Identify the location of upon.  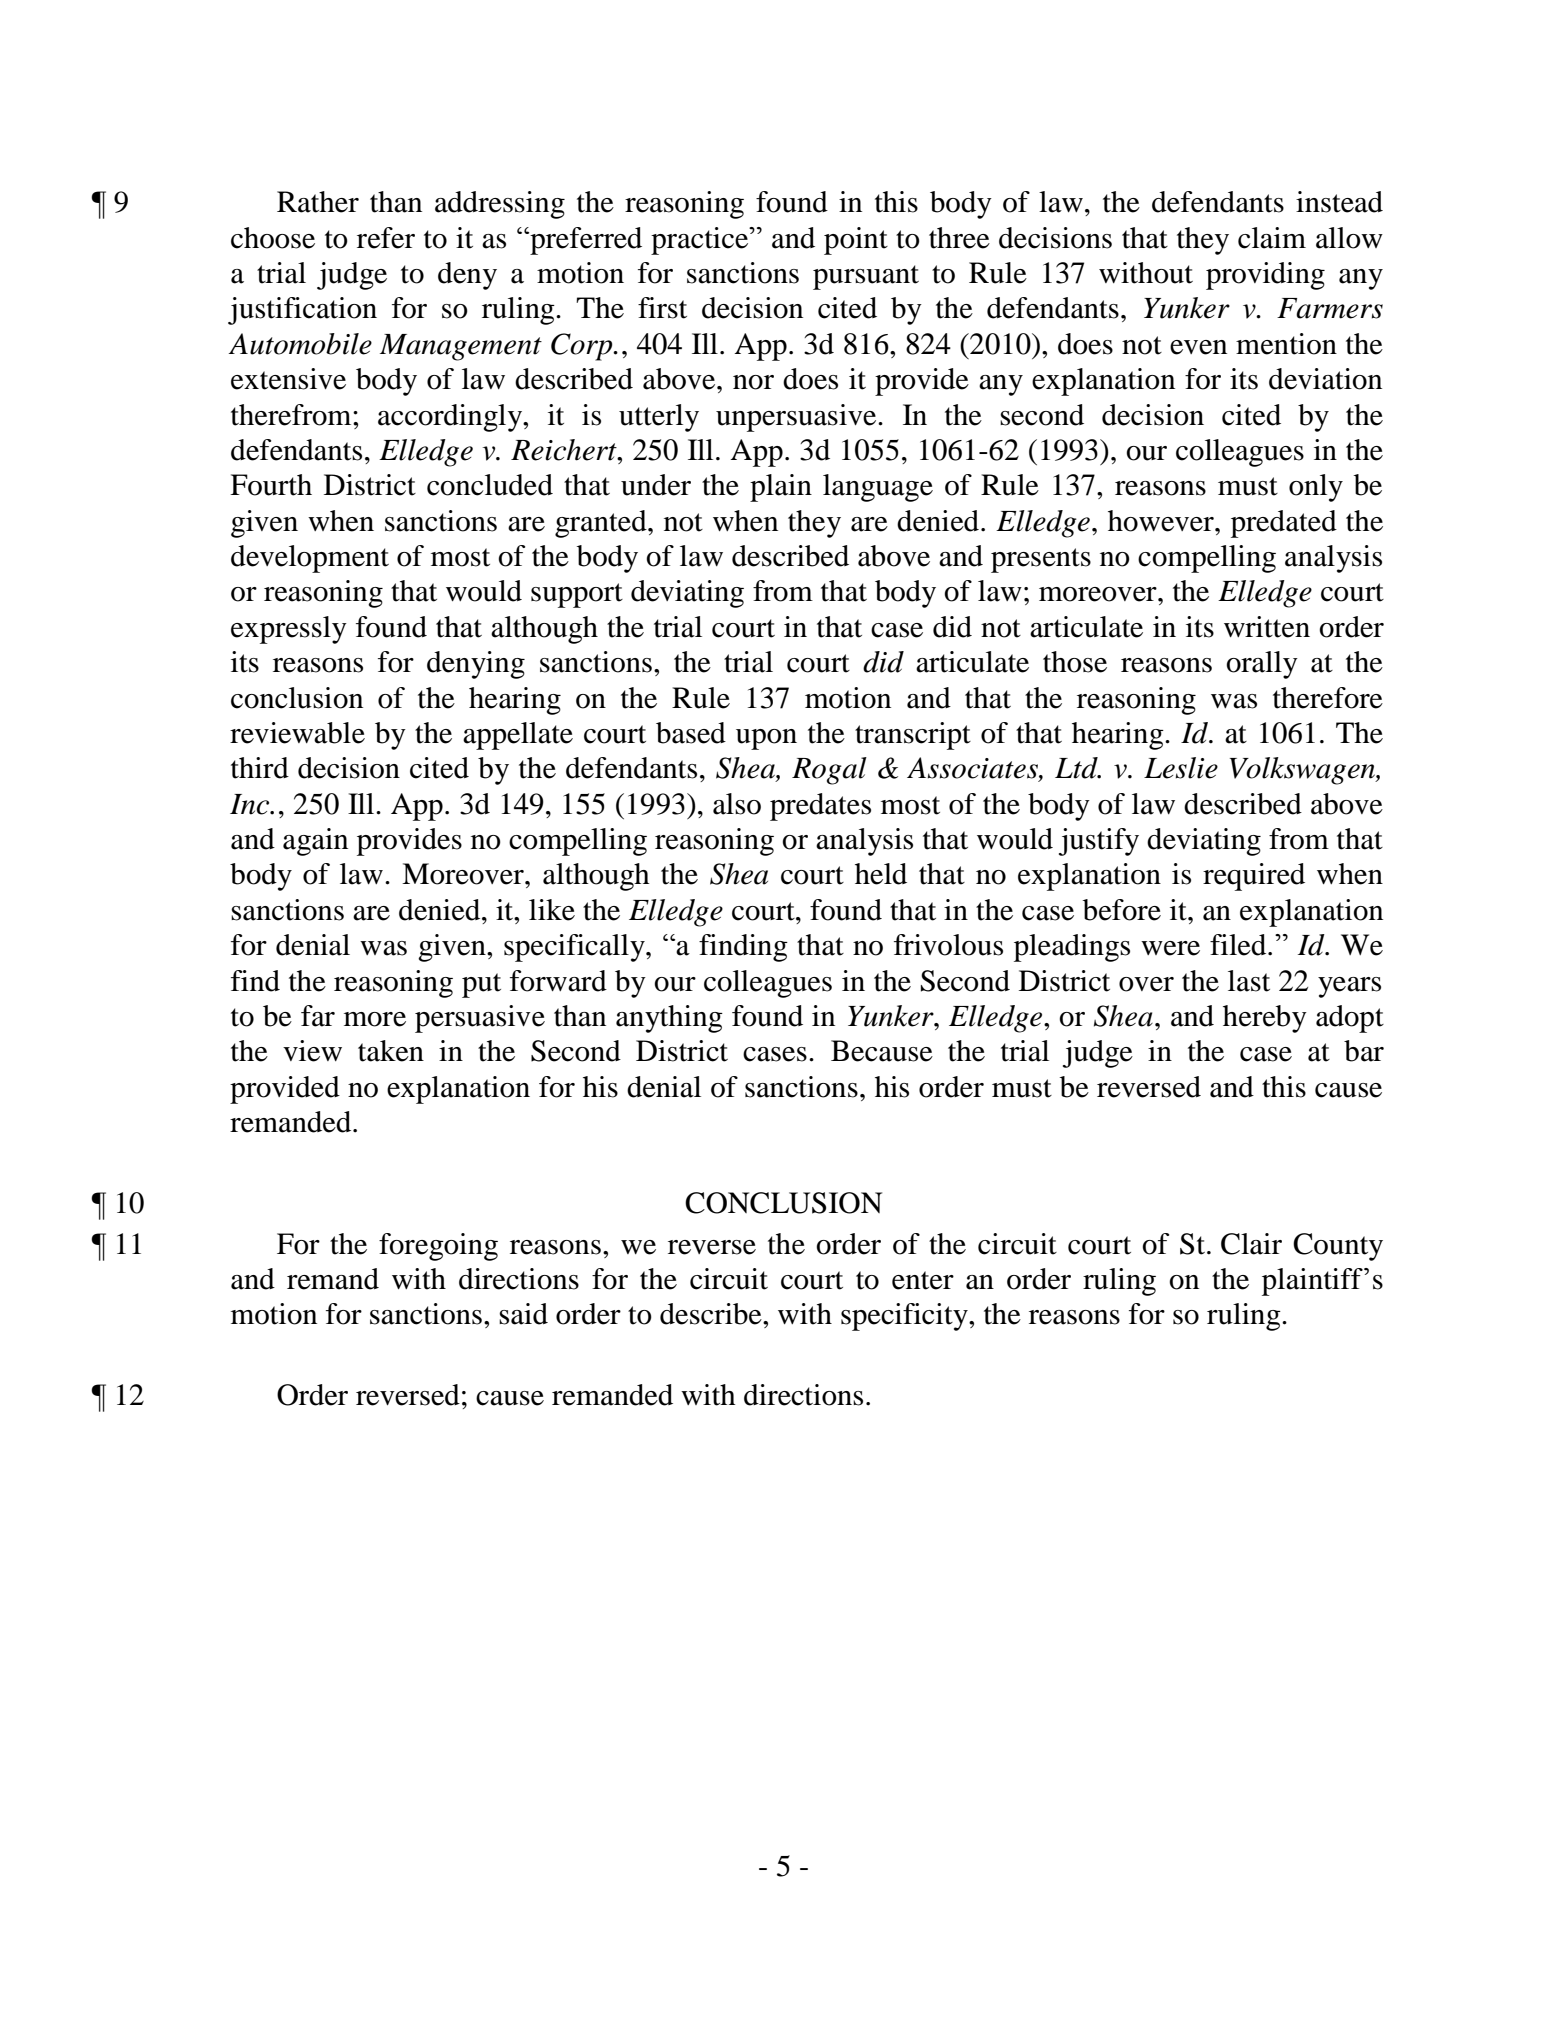
(766, 739).
